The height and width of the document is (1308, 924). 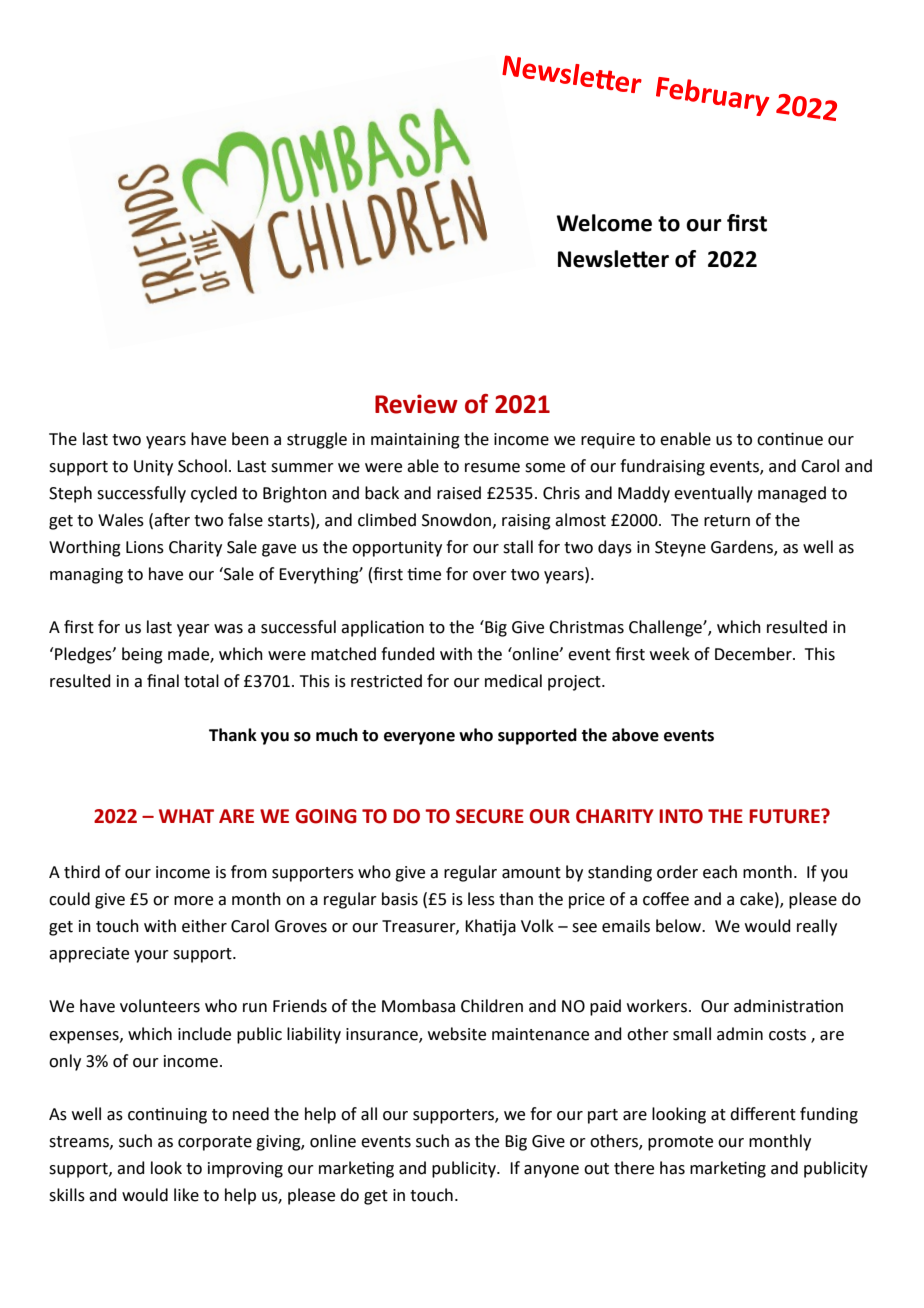 What do you see at coordinates (250, 439) in the document?
I see `been` at bounding box center [250, 439].
